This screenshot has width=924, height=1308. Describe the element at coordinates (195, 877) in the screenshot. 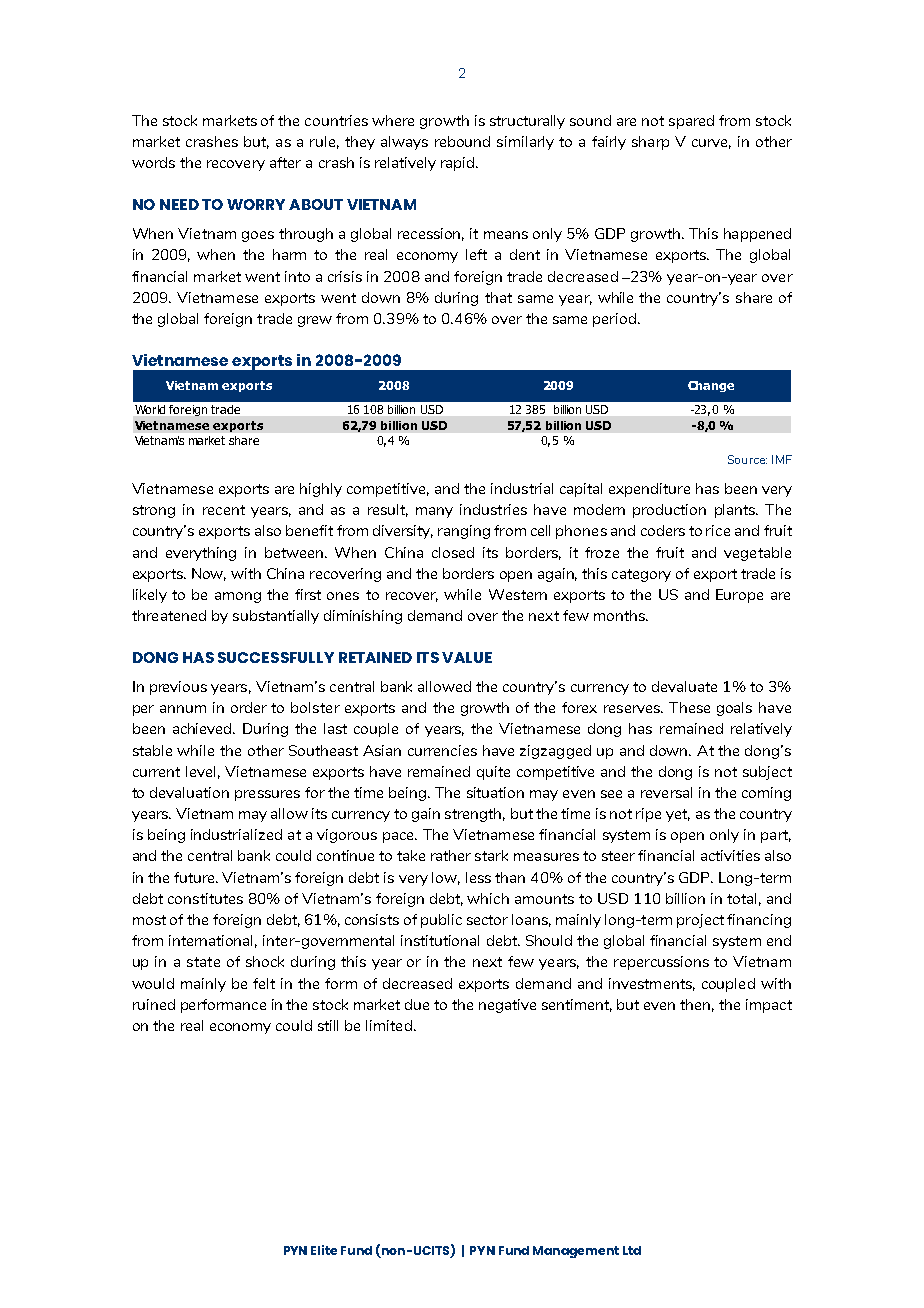

I see `future` at that location.
